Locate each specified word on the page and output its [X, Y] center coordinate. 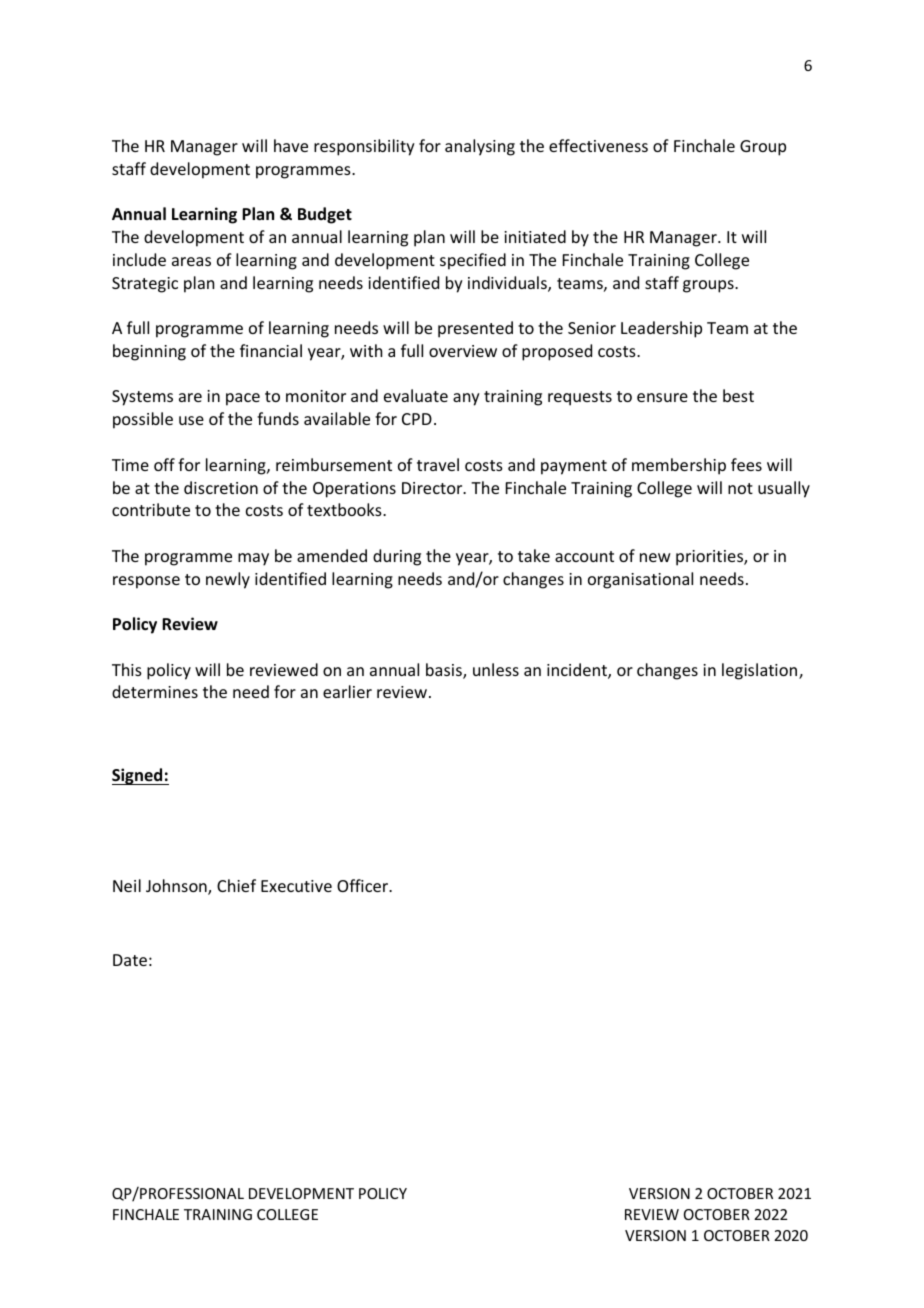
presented [475, 329]
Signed [138, 776]
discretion [221, 487]
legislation [759, 671]
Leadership [661, 329]
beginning [149, 352]
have [291, 145]
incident [578, 671]
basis [445, 671]
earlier [347, 691]
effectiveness [598, 145]
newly [228, 580]
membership [679, 466]
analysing [480, 147]
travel [438, 464]
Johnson [177, 887]
